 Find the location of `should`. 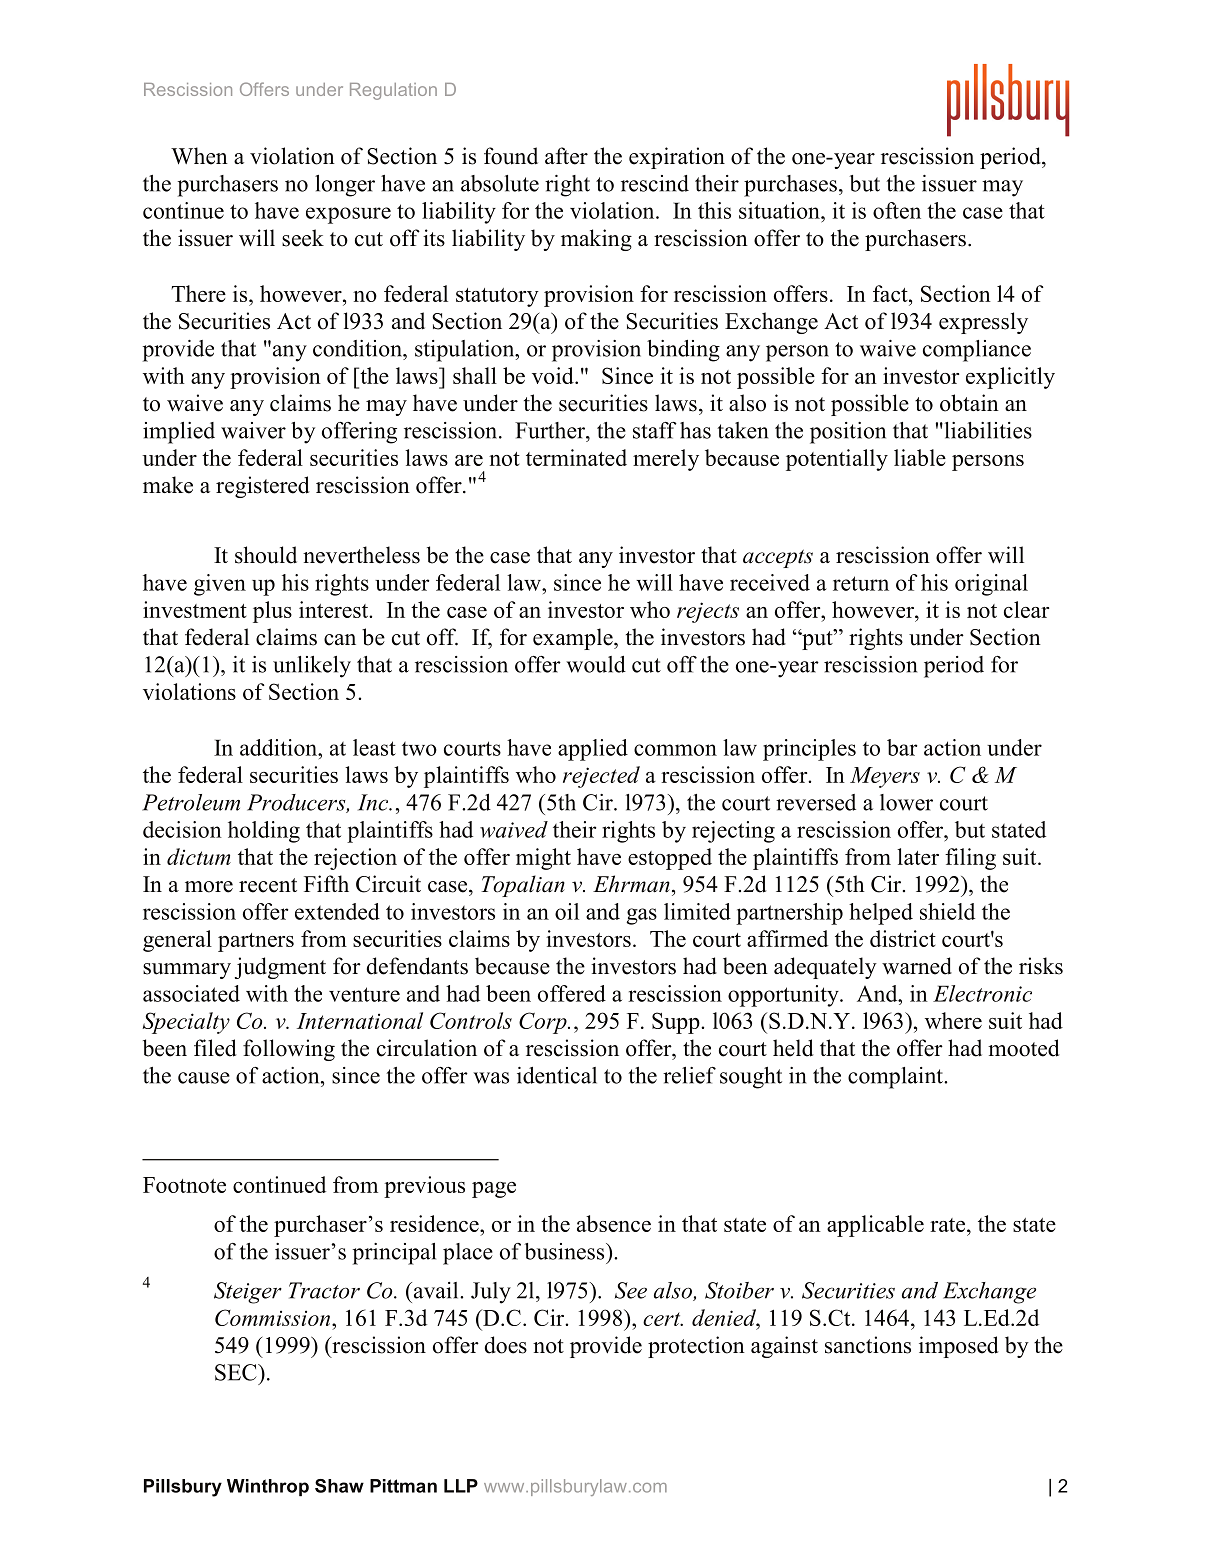

should is located at coordinates (266, 555).
